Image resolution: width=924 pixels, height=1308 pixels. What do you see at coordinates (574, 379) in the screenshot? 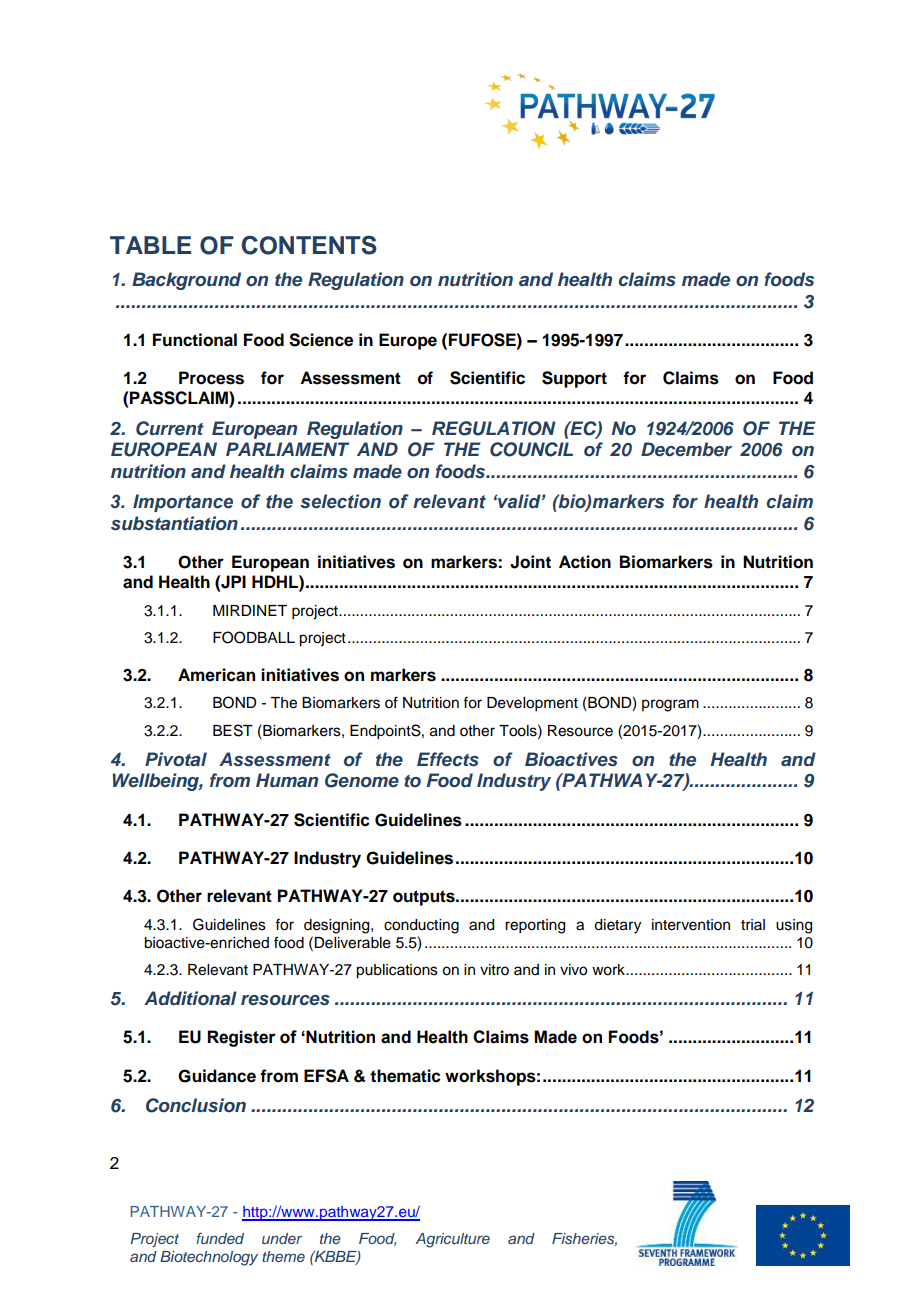
I see `Support` at bounding box center [574, 379].
